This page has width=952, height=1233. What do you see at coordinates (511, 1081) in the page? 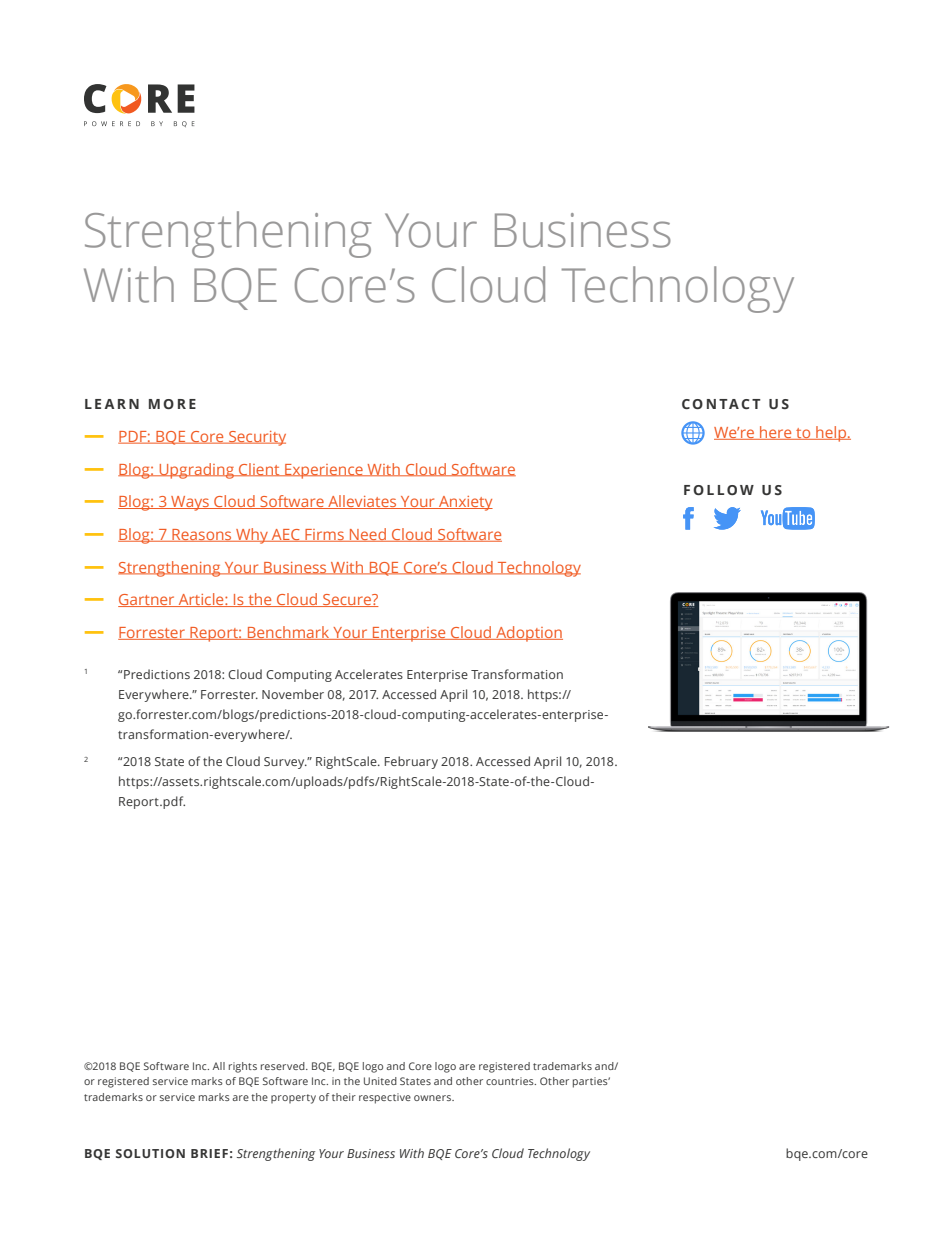
I see `countries` at bounding box center [511, 1081].
